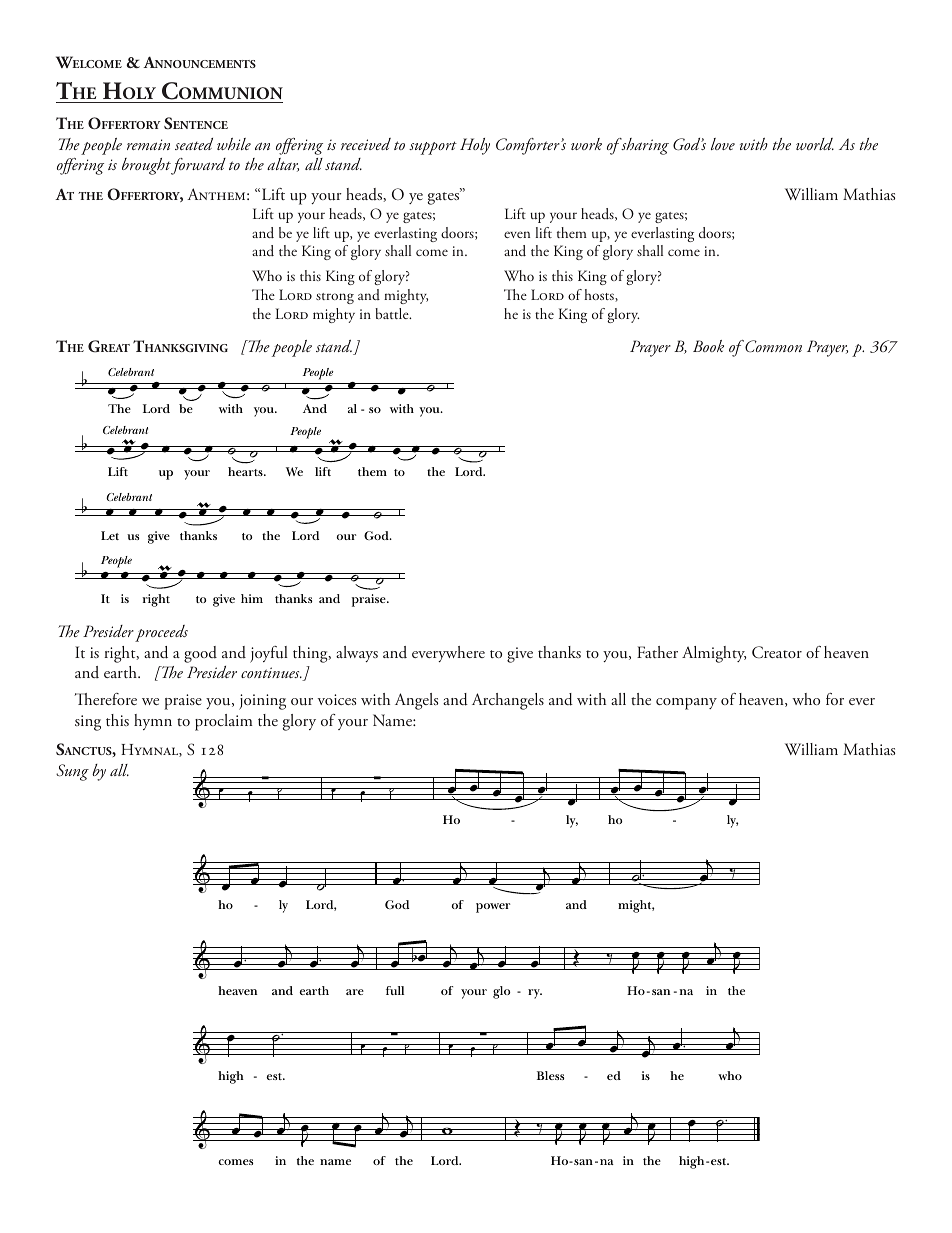 The width and height of the image is (952, 1233). Describe the element at coordinates (355, 992) in the image. I see `are` at that location.
